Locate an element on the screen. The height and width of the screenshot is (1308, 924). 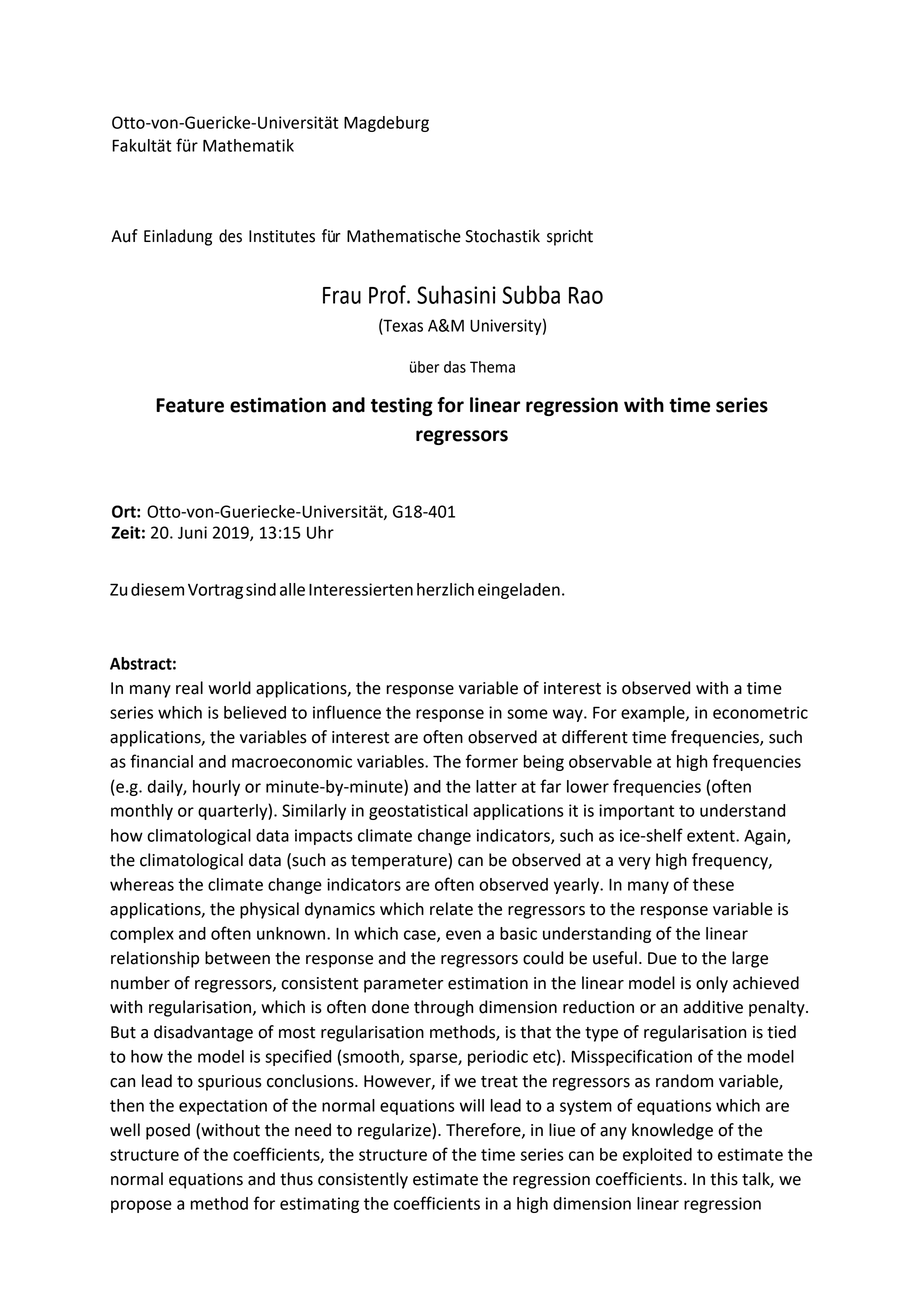
hourly is located at coordinates (216, 788).
